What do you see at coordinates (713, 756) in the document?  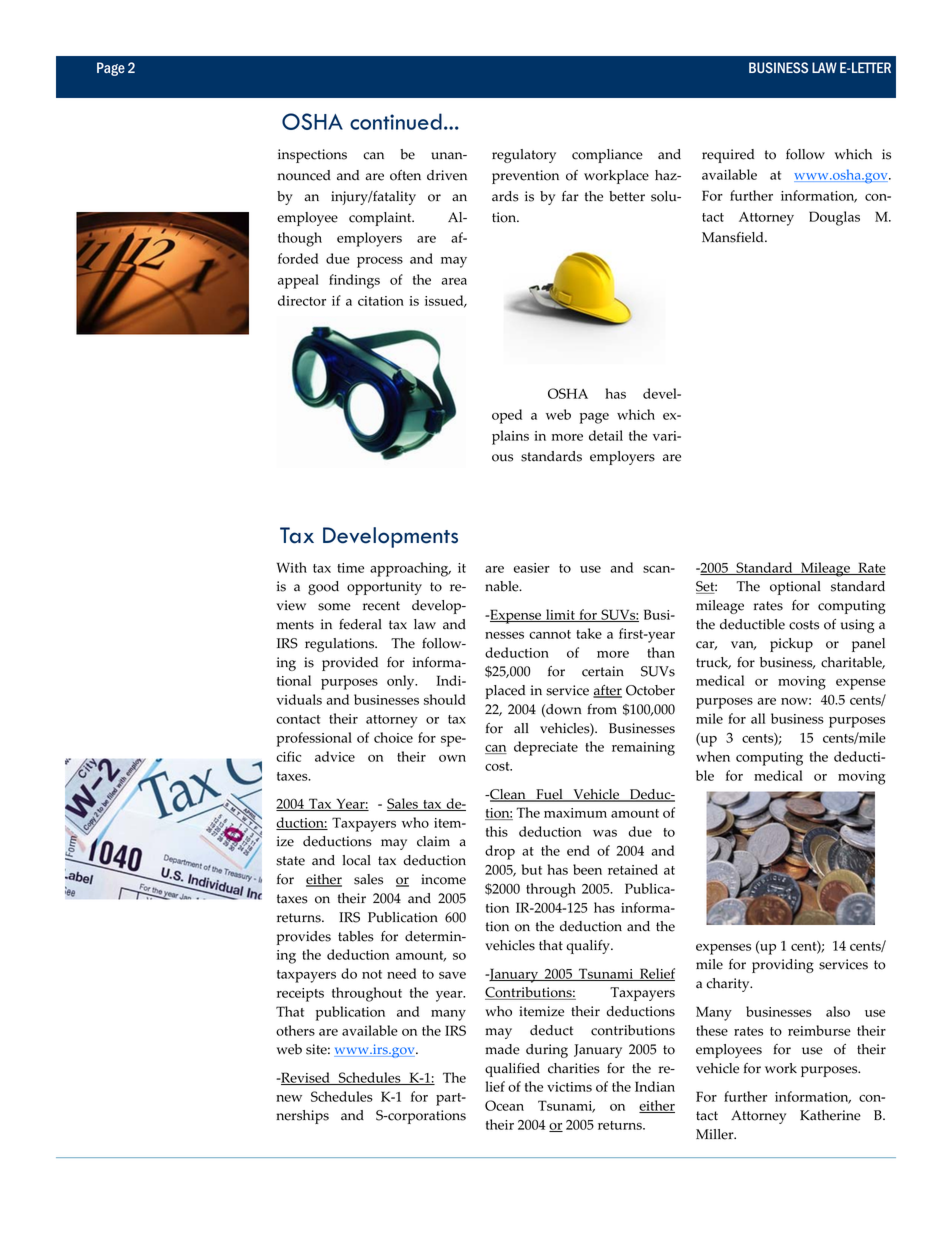 I see `when` at bounding box center [713, 756].
